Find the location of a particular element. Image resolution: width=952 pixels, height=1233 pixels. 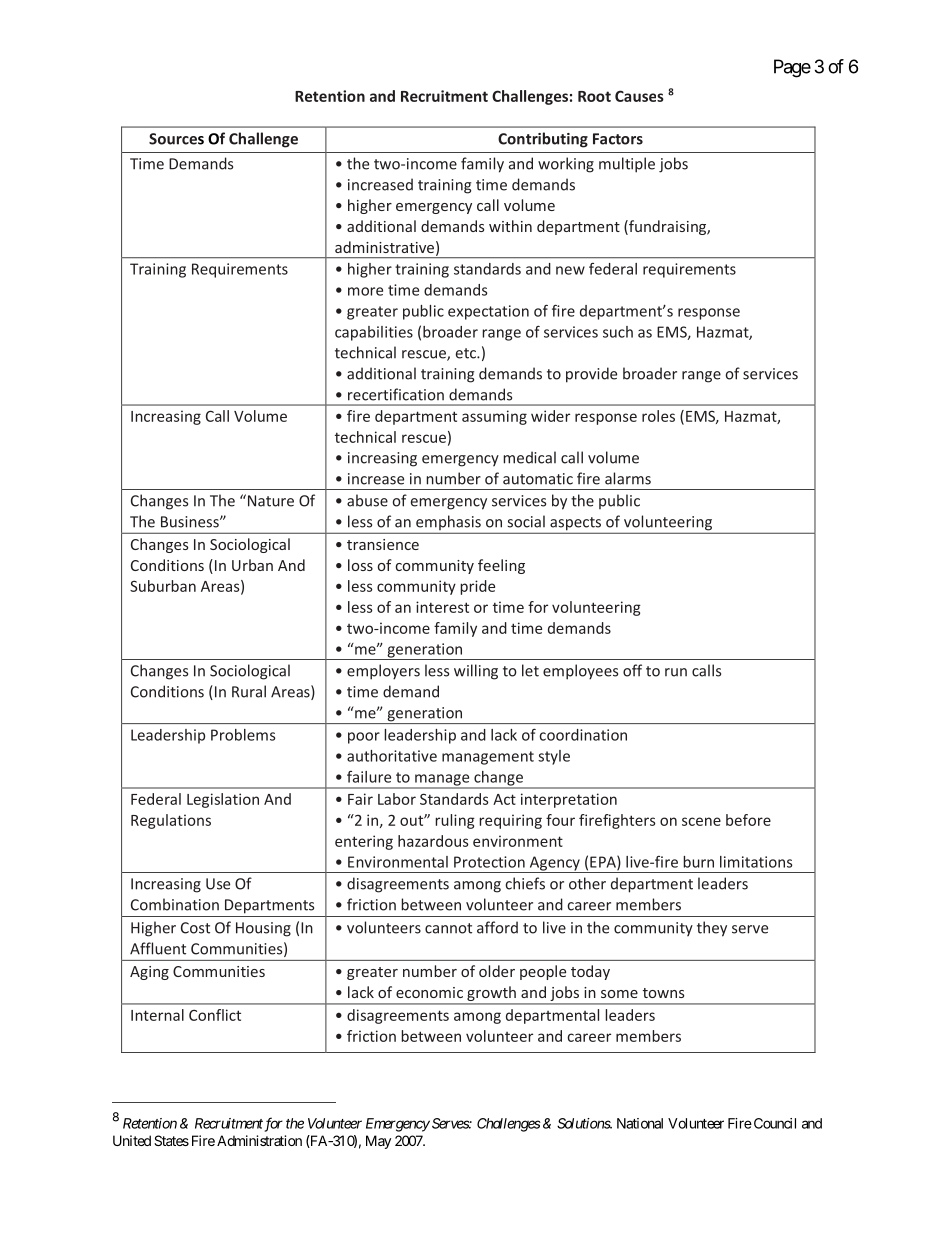

burn is located at coordinates (698, 862).
